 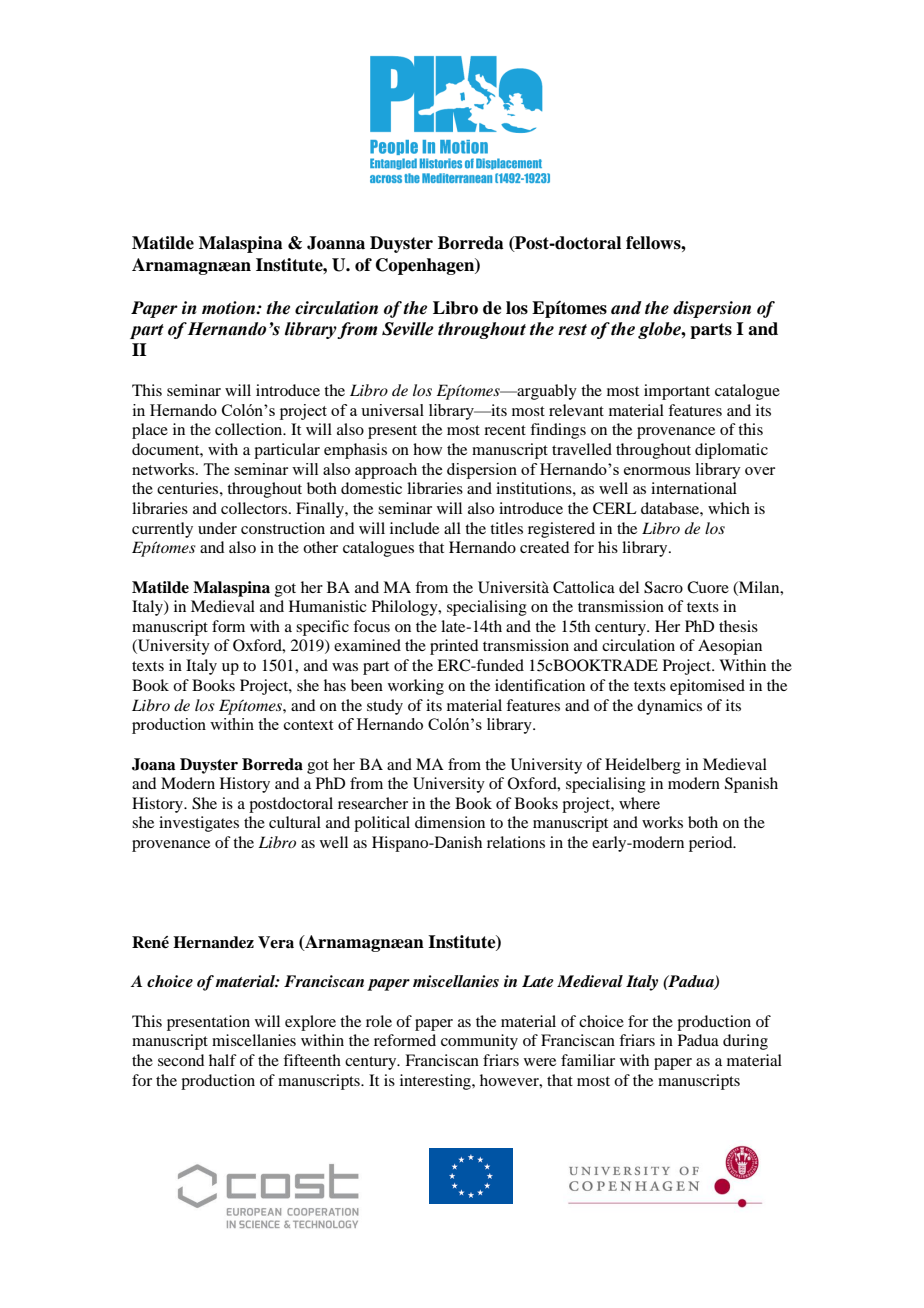 I want to click on recent, so click(x=505, y=430).
